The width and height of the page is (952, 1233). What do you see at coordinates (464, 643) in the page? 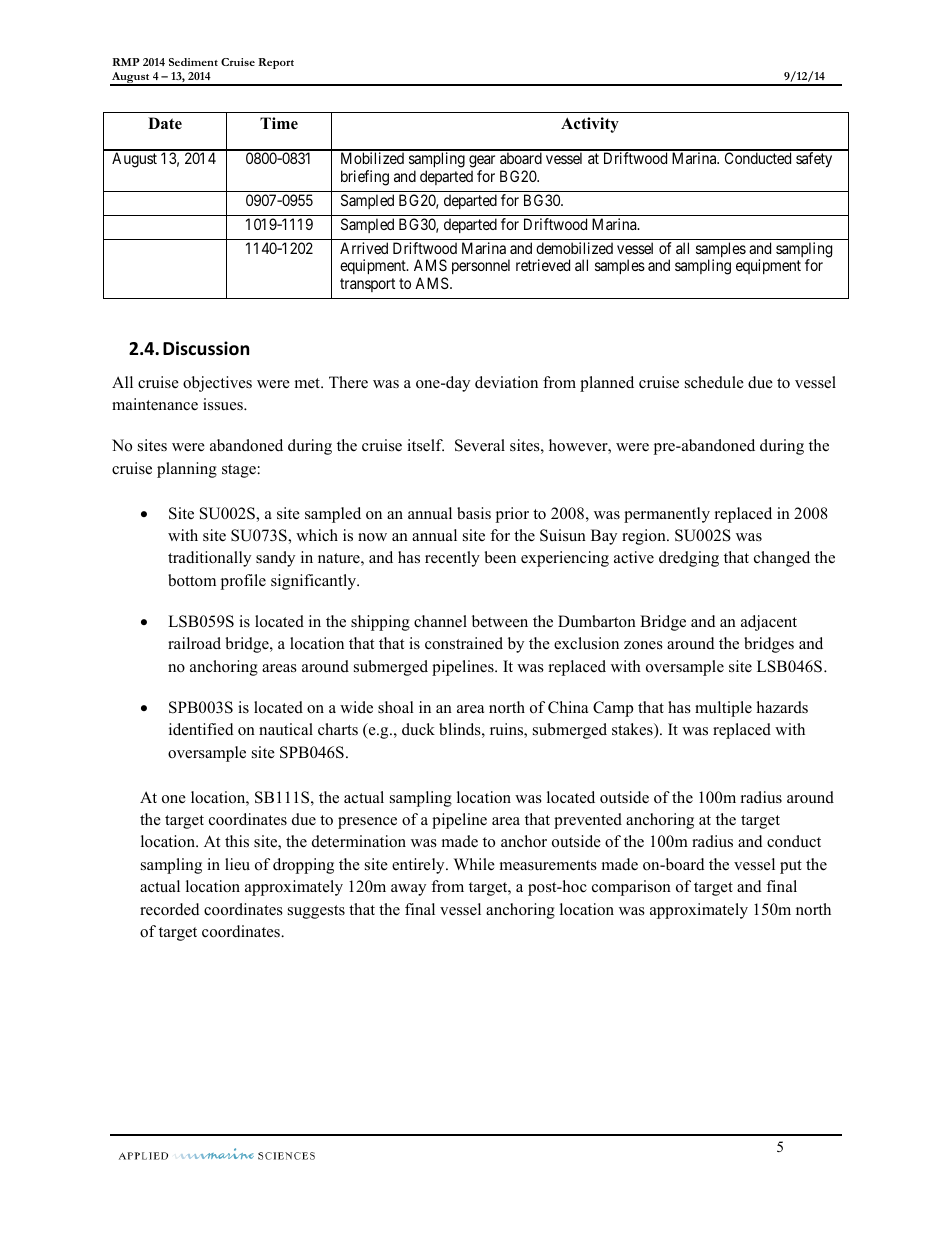
I see `constrained` at bounding box center [464, 643].
